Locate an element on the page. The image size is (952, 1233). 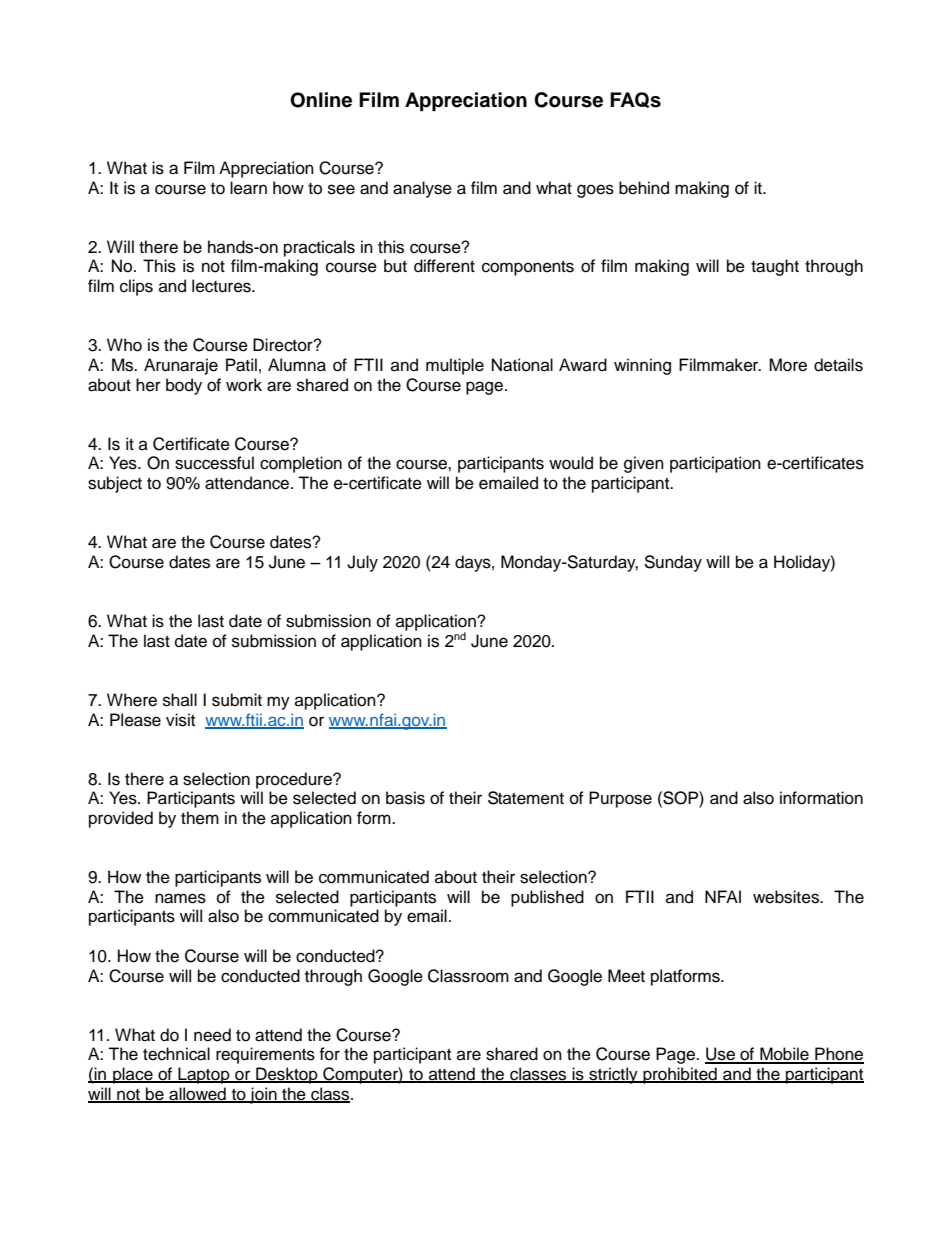
analyse is located at coordinates (422, 189).
